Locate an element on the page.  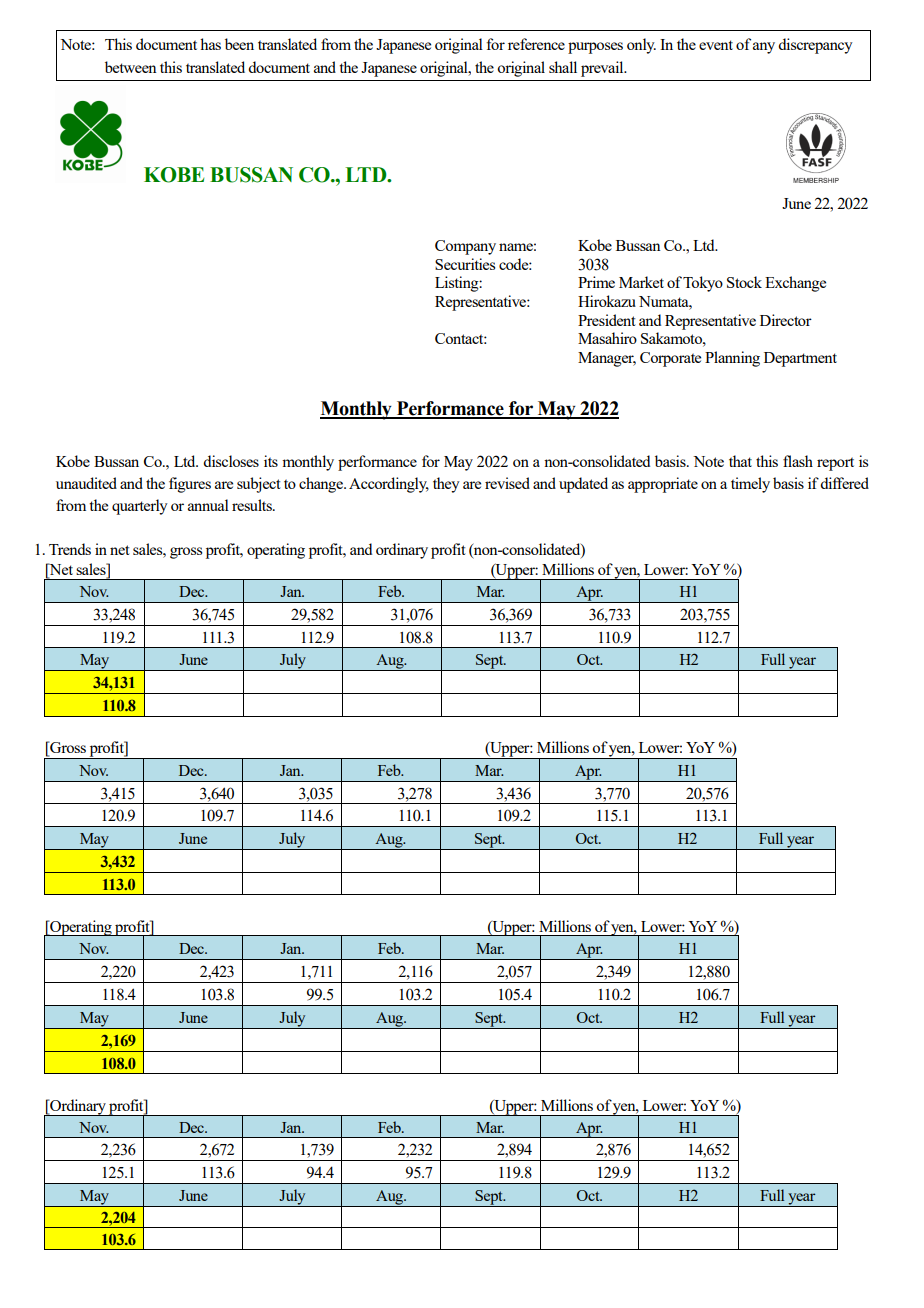
Stock is located at coordinates (744, 282).
